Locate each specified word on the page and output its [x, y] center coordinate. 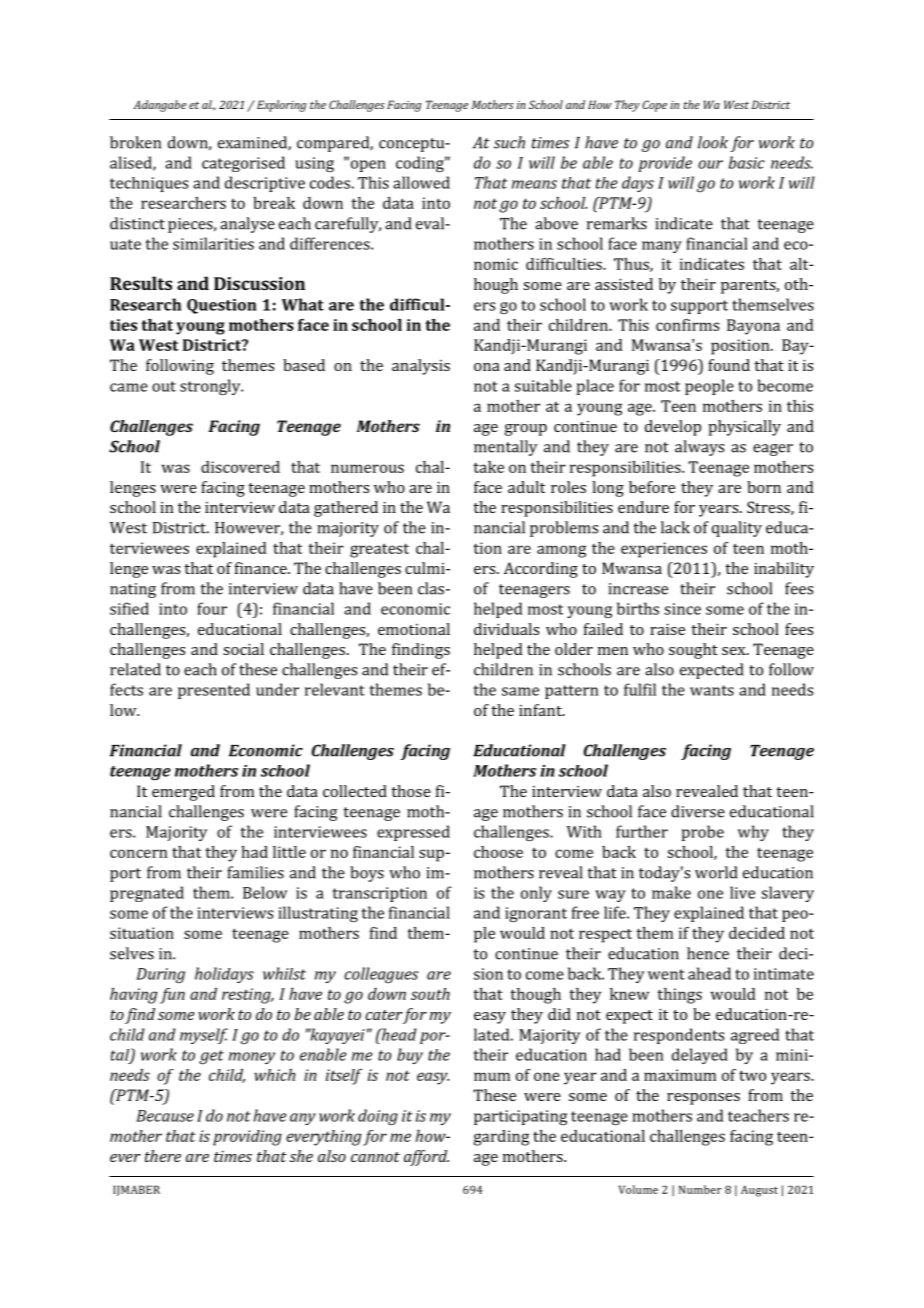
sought [693, 651]
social [243, 649]
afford [426, 1158]
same [520, 691]
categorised [243, 164]
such [509, 142]
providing [247, 1138]
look [713, 142]
